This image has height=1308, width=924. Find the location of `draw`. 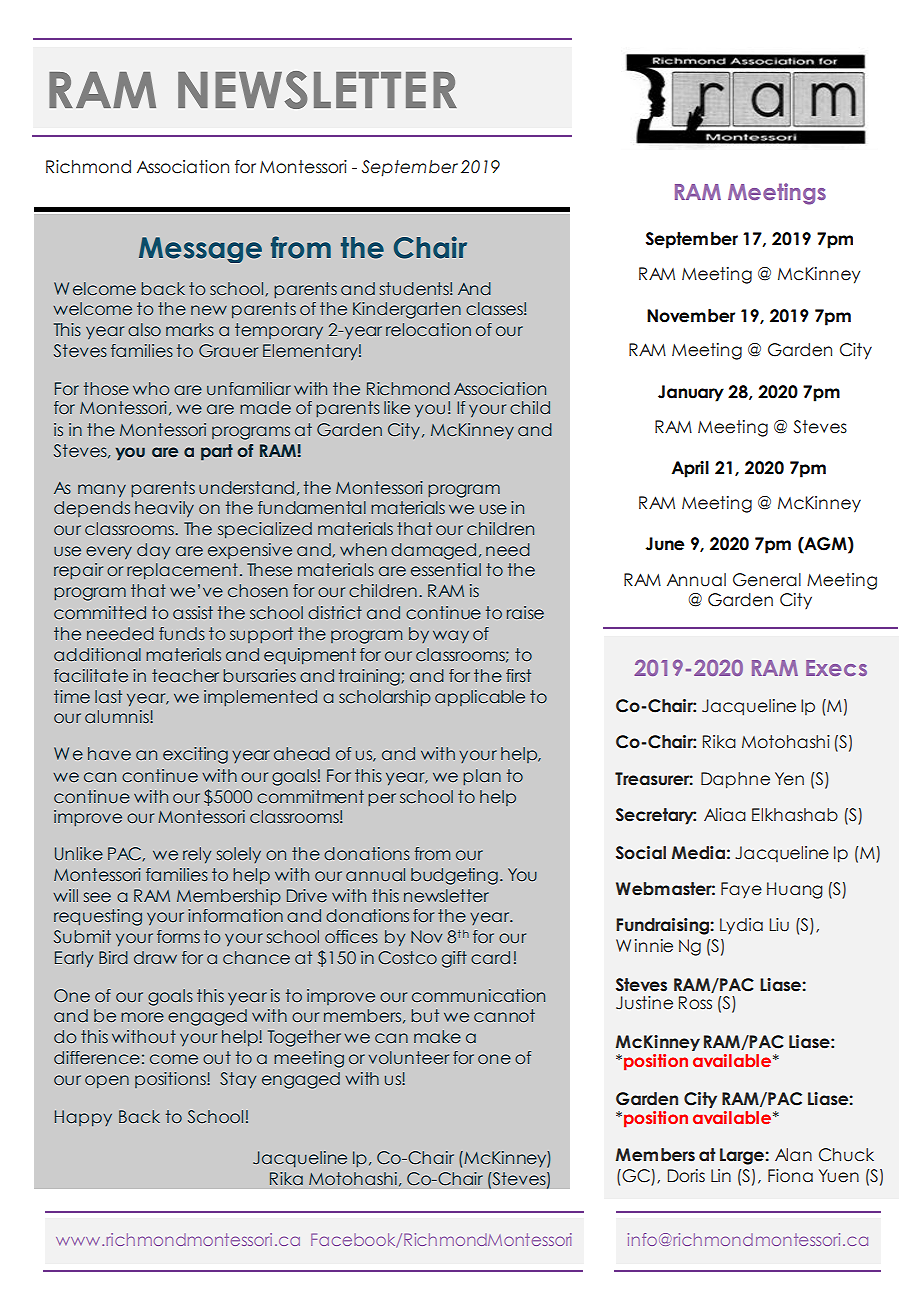

draw is located at coordinates (155, 957).
